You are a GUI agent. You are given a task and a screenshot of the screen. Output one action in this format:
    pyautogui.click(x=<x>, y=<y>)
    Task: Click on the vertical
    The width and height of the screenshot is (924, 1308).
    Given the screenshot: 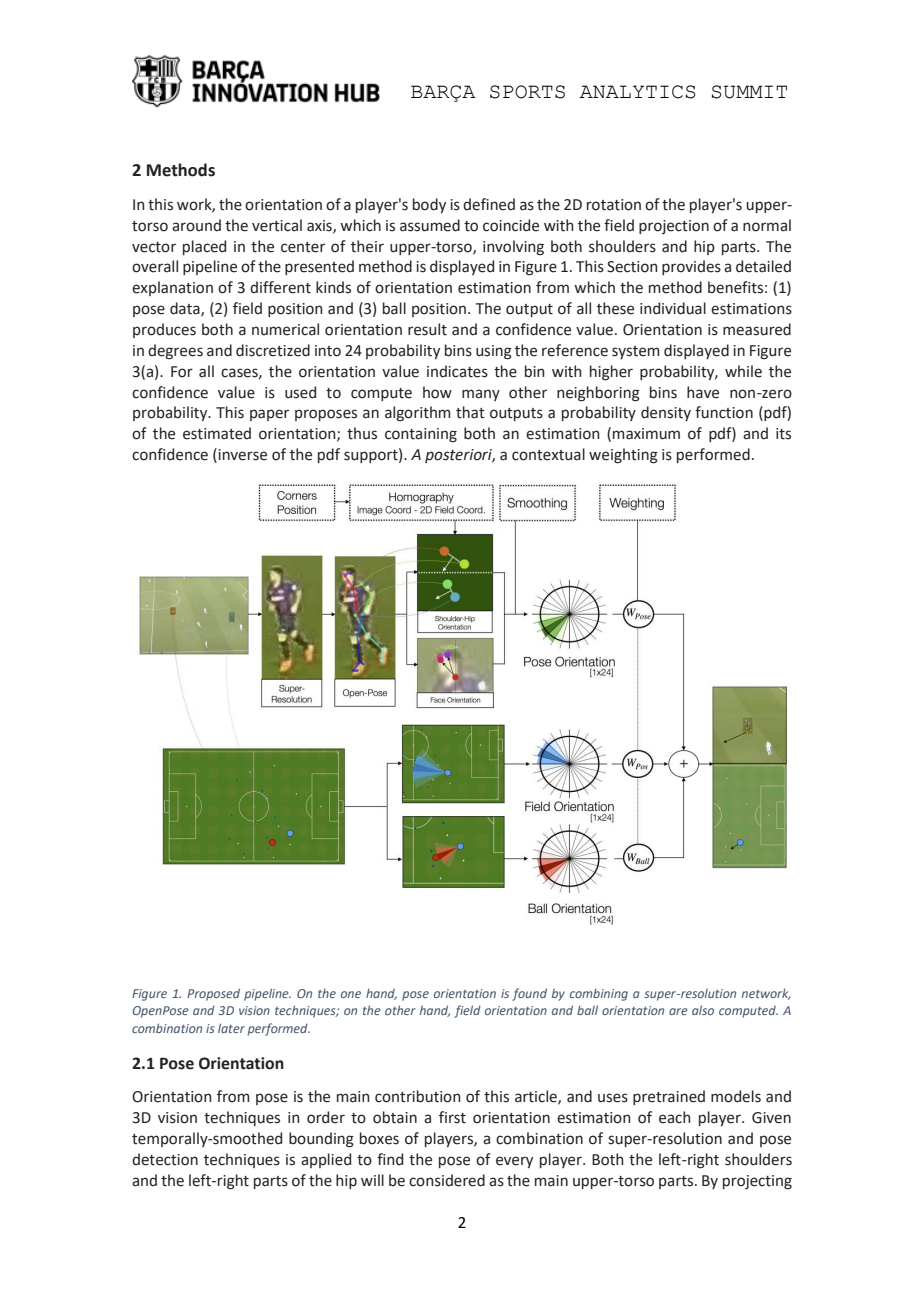 What is the action you would take?
    pyautogui.click(x=277, y=225)
